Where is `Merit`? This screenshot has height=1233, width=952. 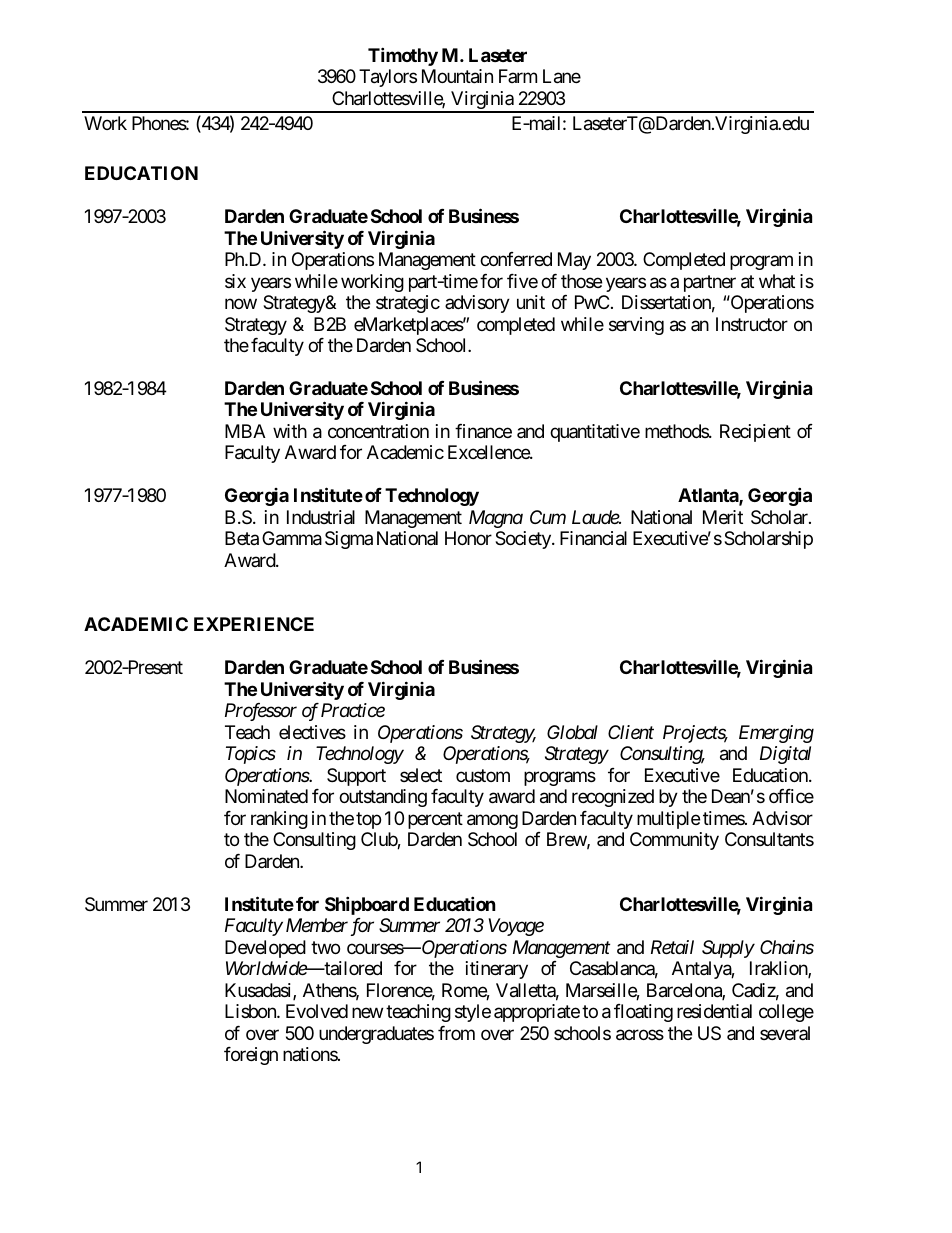 Merit is located at coordinates (723, 517).
